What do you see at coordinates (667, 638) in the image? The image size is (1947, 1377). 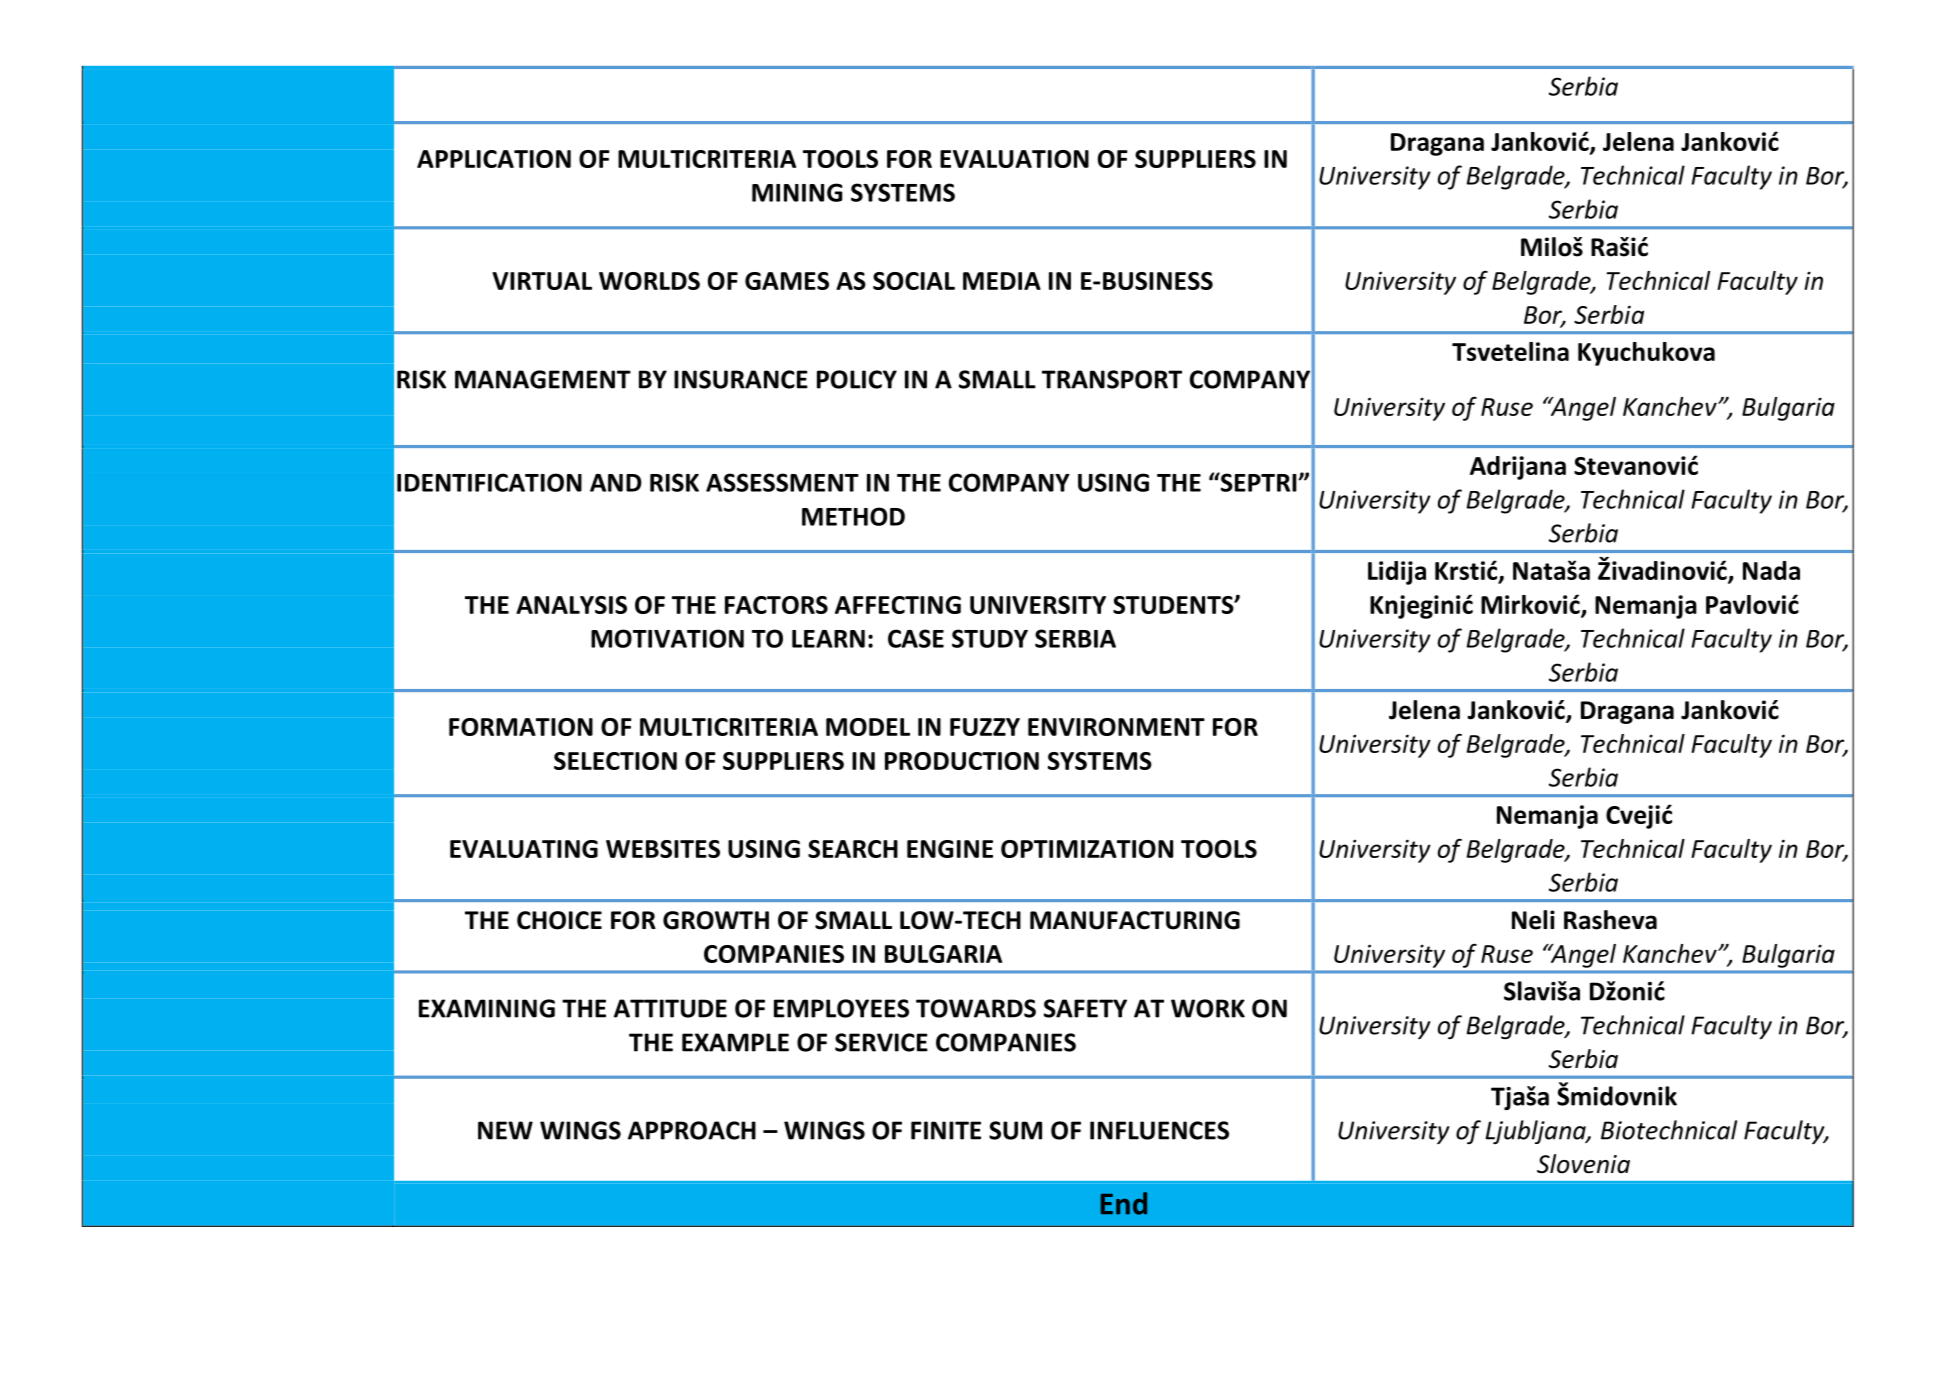 I see `MOTIVATION` at bounding box center [667, 638].
